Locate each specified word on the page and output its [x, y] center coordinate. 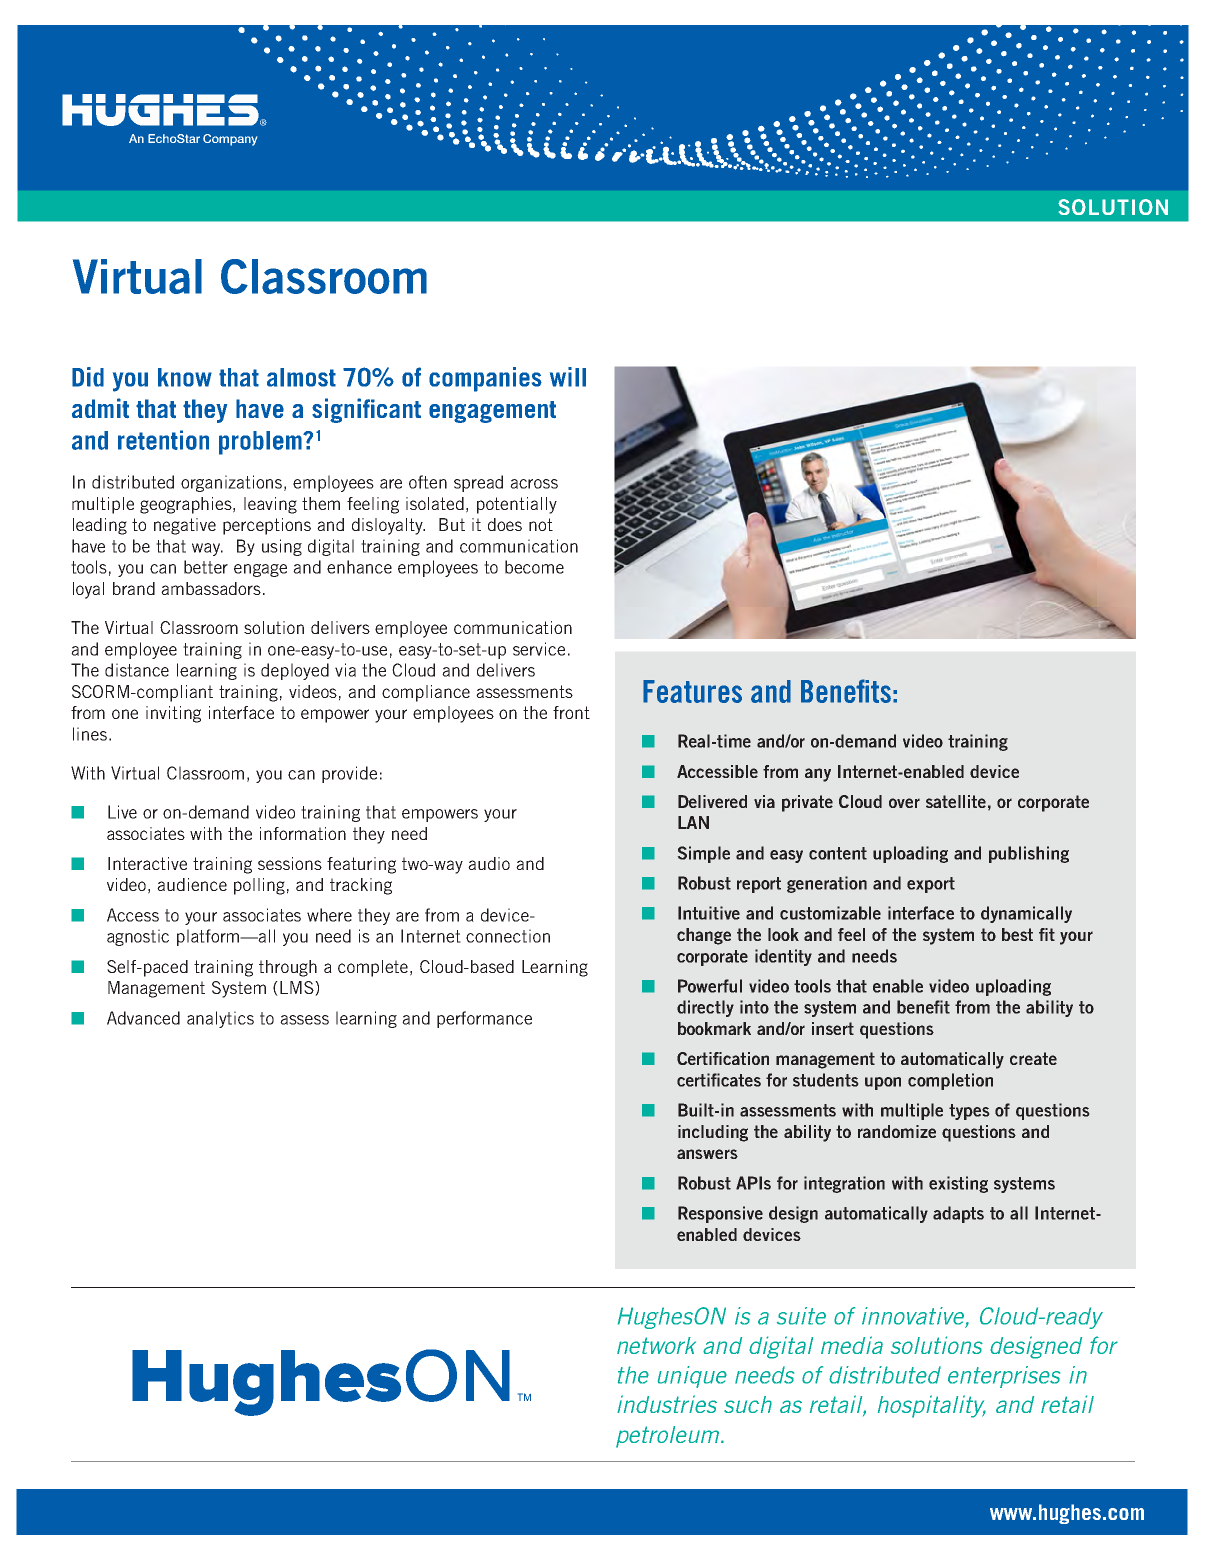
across [534, 484]
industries [667, 1404]
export [931, 885]
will [568, 377]
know [185, 377]
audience [192, 884]
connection [508, 936]
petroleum [669, 1437]
